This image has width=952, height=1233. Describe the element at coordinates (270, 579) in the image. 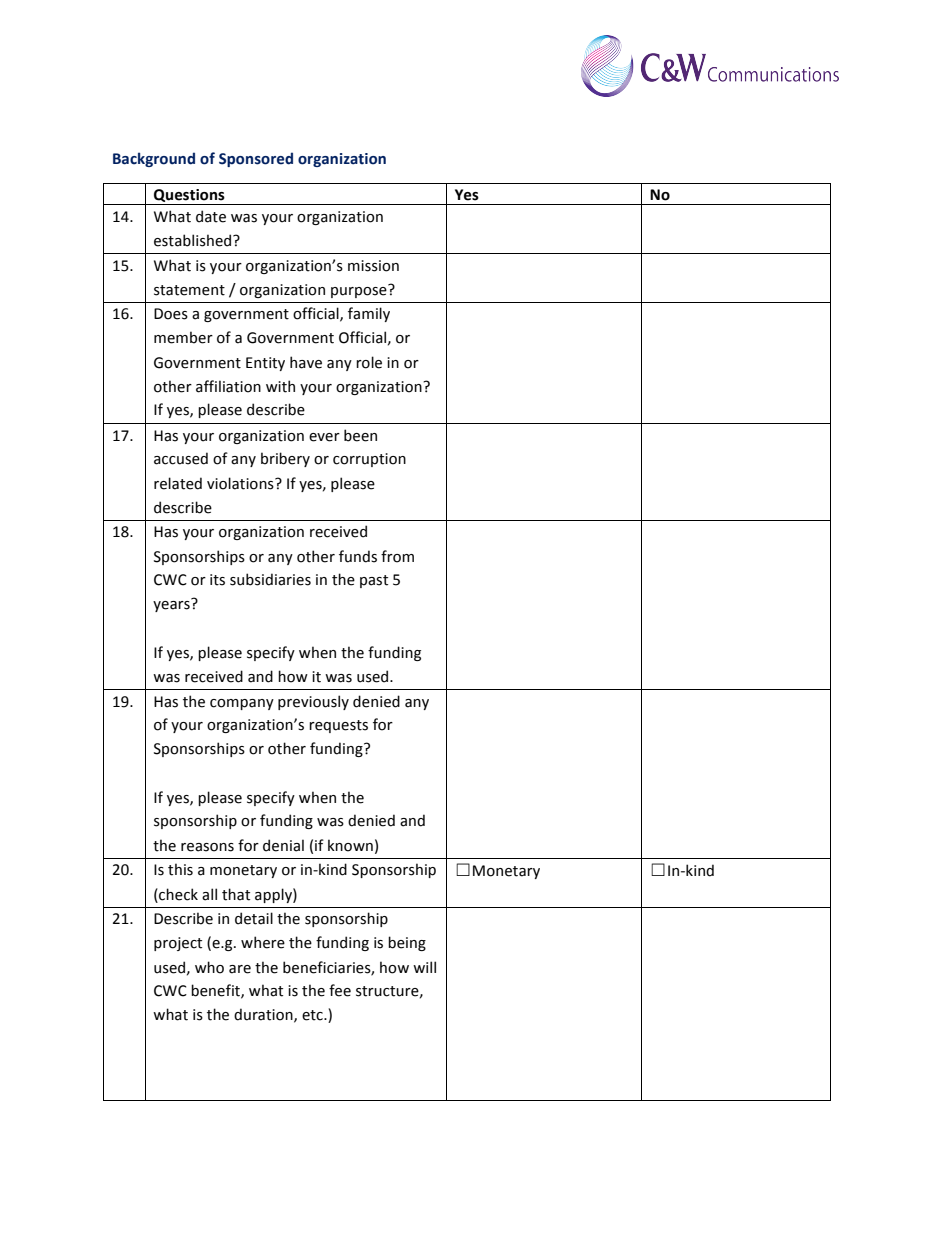

I see `subsidiaries` at that location.
